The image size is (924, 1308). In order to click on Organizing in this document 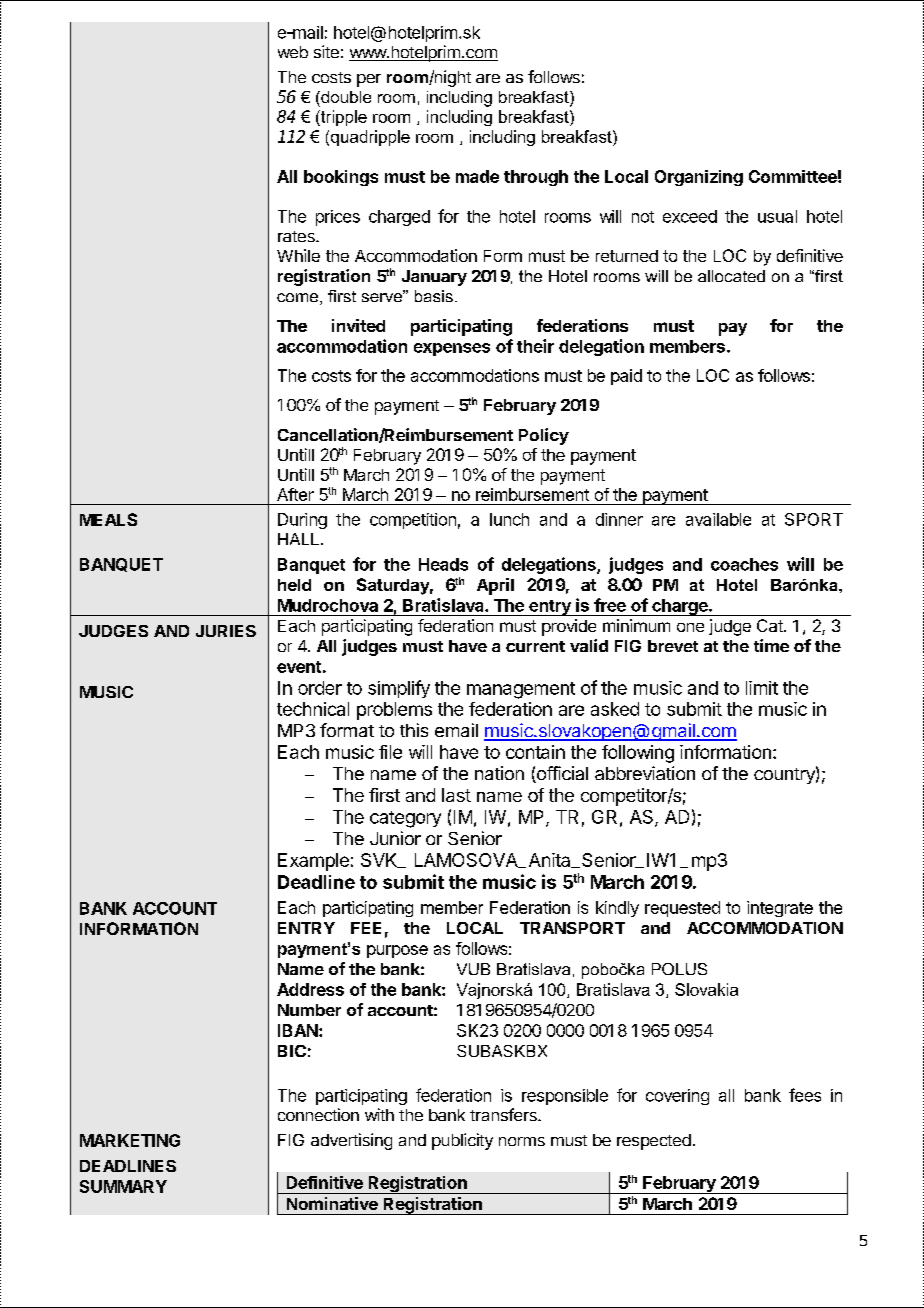, I will do `click(699, 178)`.
